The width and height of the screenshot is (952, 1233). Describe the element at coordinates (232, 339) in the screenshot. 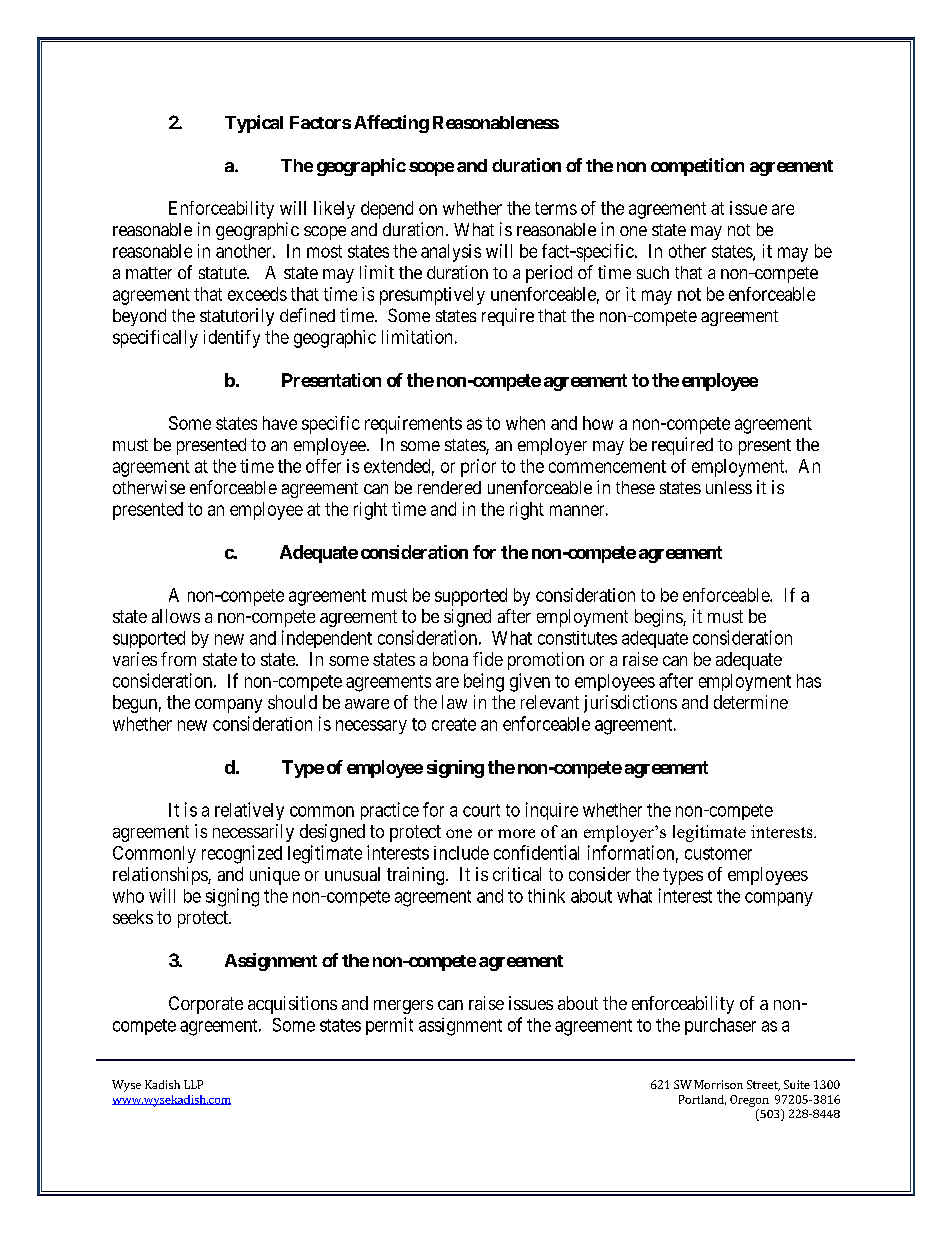

I see `identify` at that location.
